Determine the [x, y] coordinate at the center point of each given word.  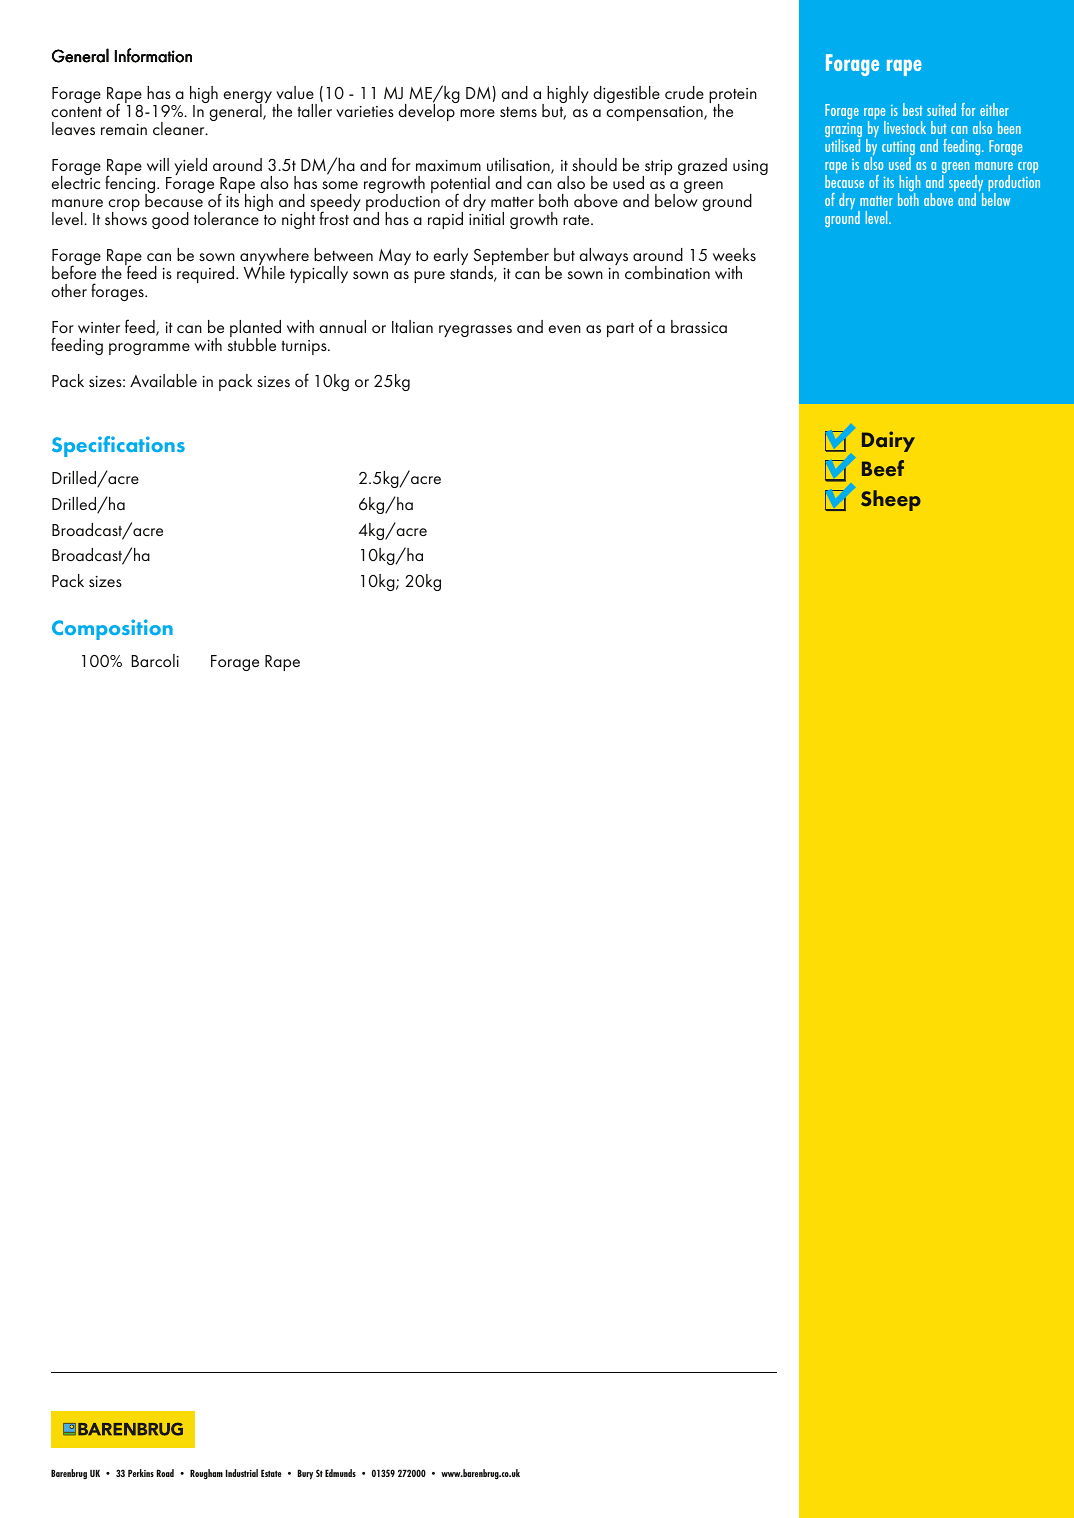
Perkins [141, 1473]
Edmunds [340, 1473]
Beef [883, 468]
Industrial [242, 1473]
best [912, 109]
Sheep [891, 500]
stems [518, 112]
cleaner [180, 128]
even [564, 329]
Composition [112, 629]
